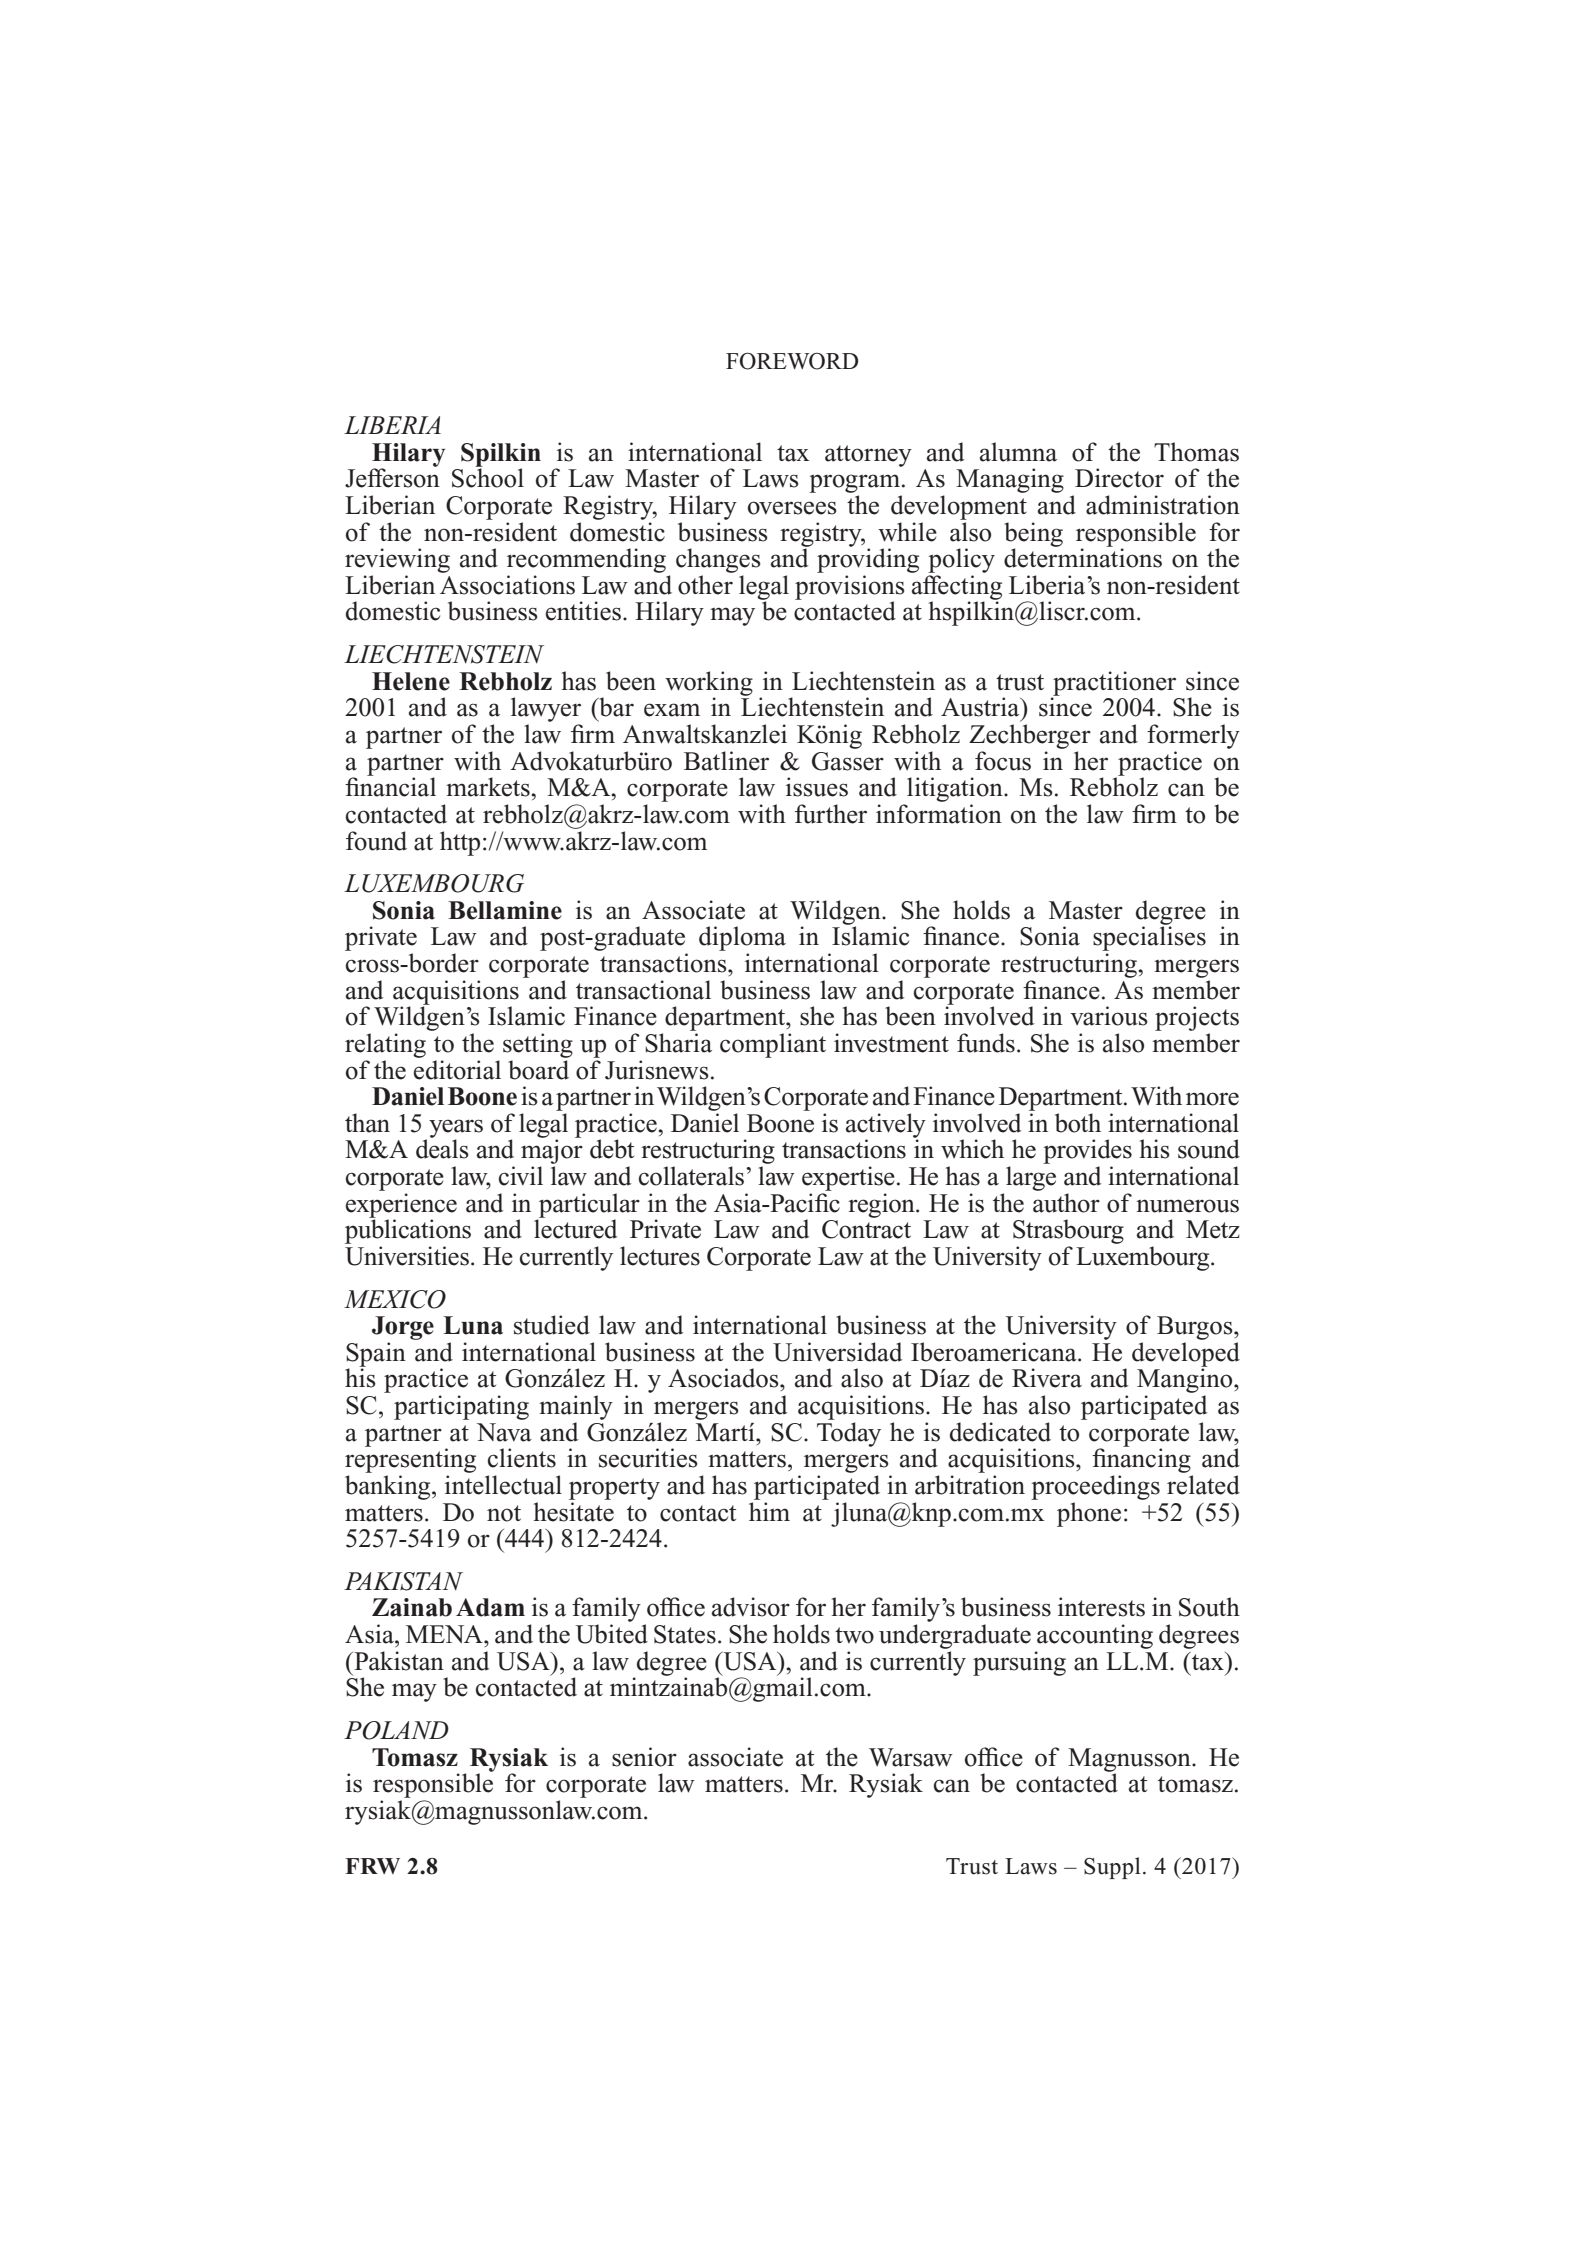 The image size is (1585, 2242). What do you see at coordinates (456, 1129) in the image?
I see `years` at bounding box center [456, 1129].
